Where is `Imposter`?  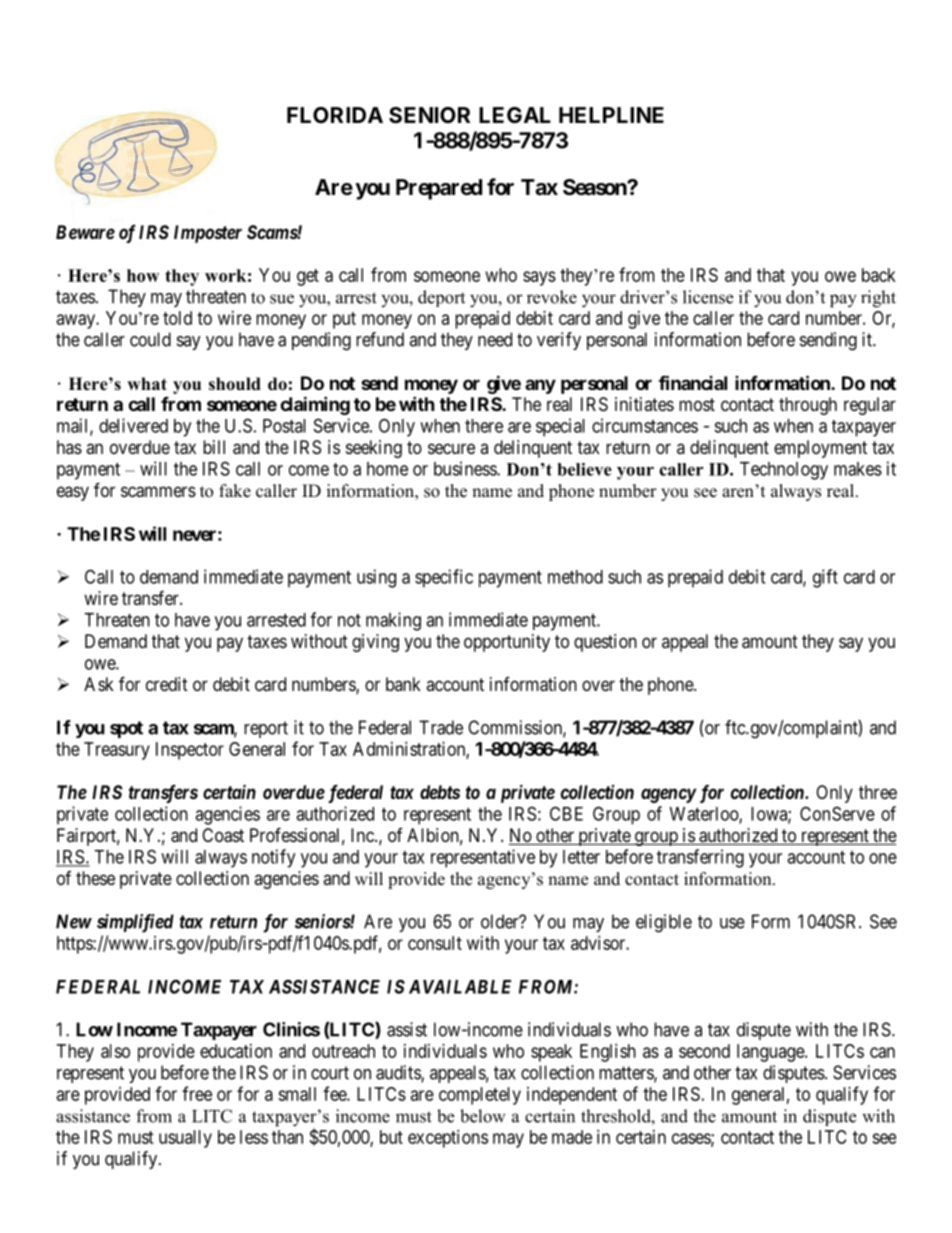
Imposter is located at coordinates (208, 234).
